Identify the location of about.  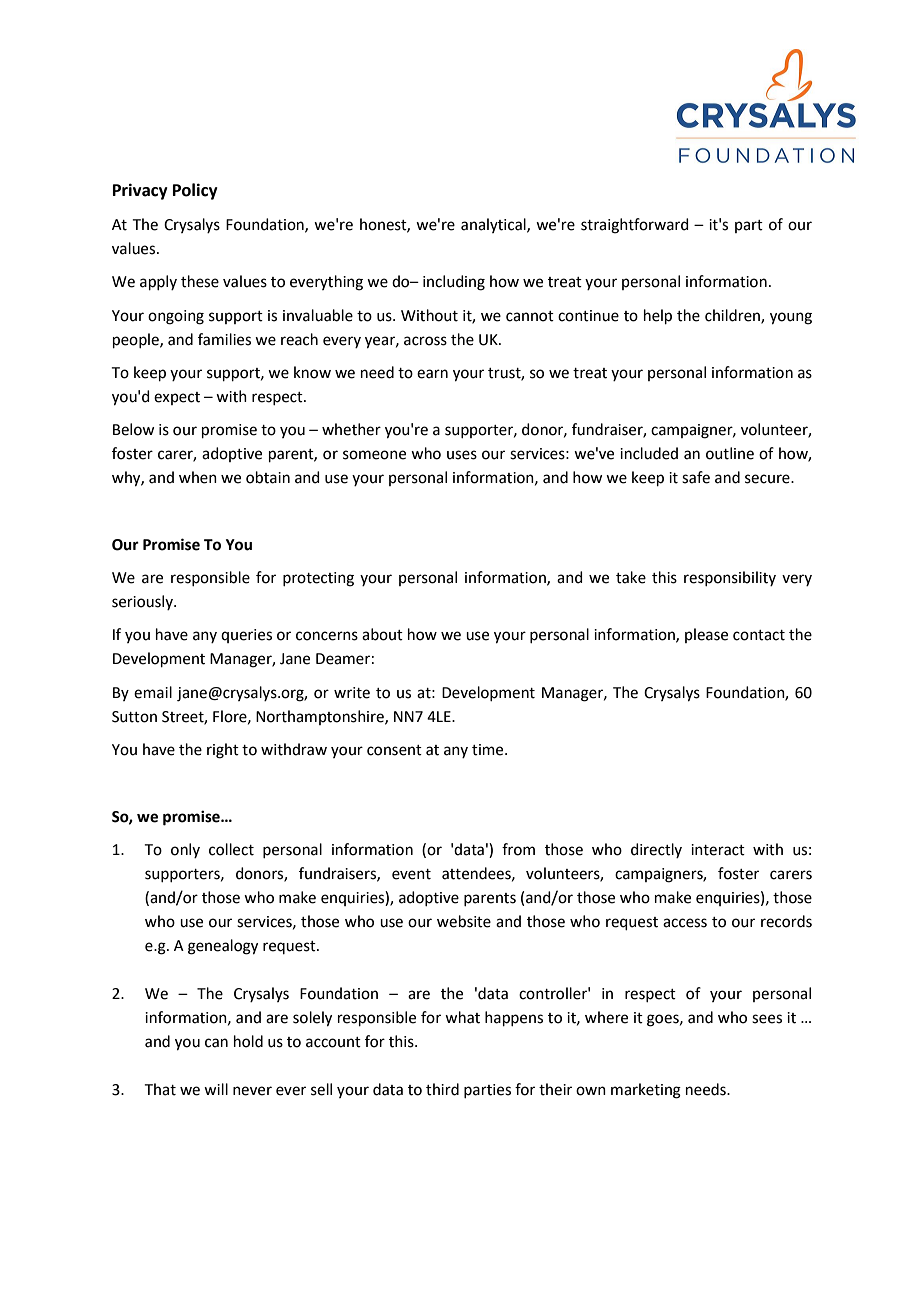
(382, 634).
